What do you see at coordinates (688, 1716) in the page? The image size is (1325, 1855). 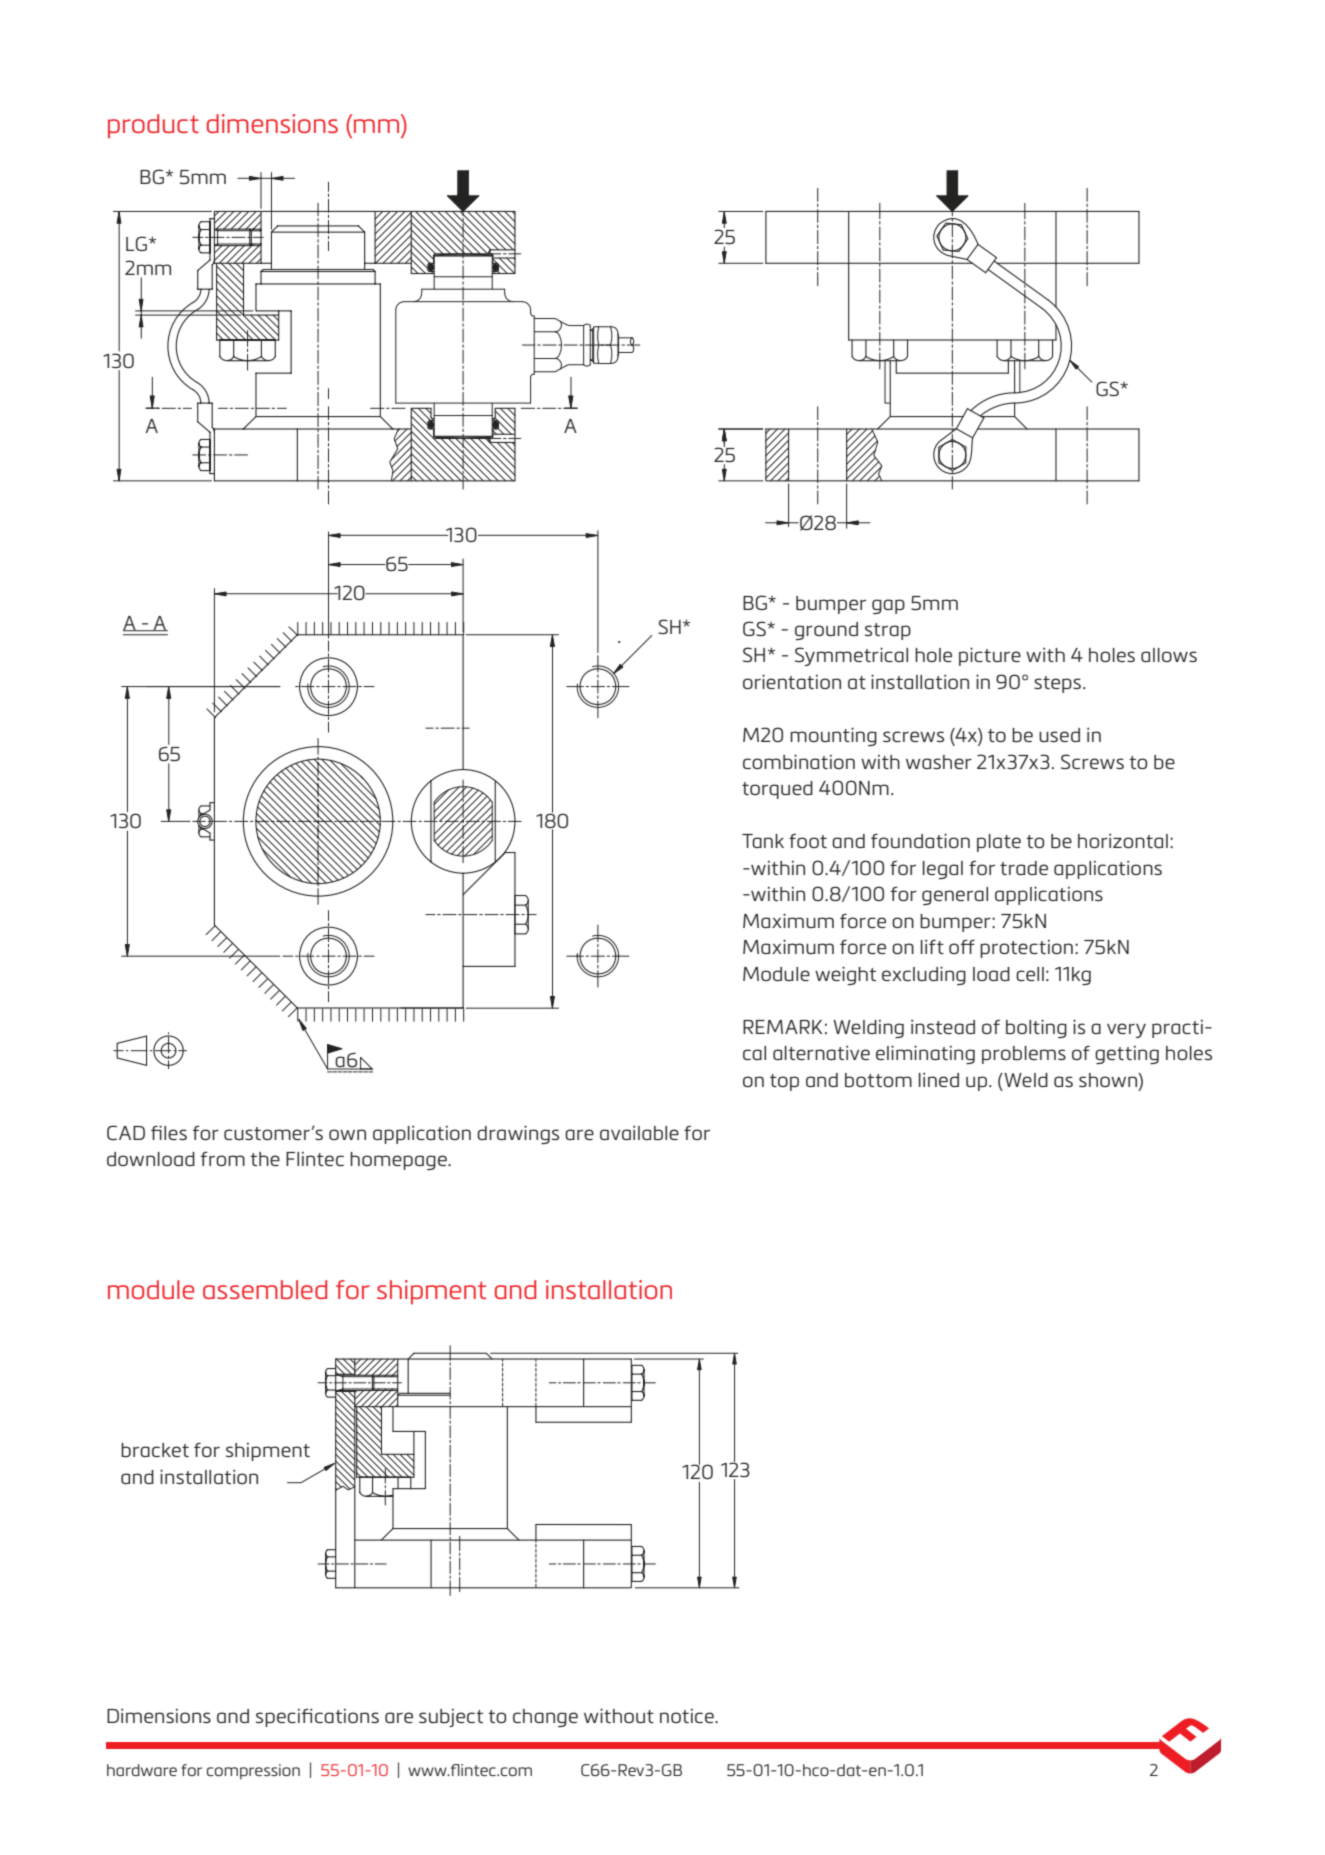 I see `notice` at bounding box center [688, 1716].
